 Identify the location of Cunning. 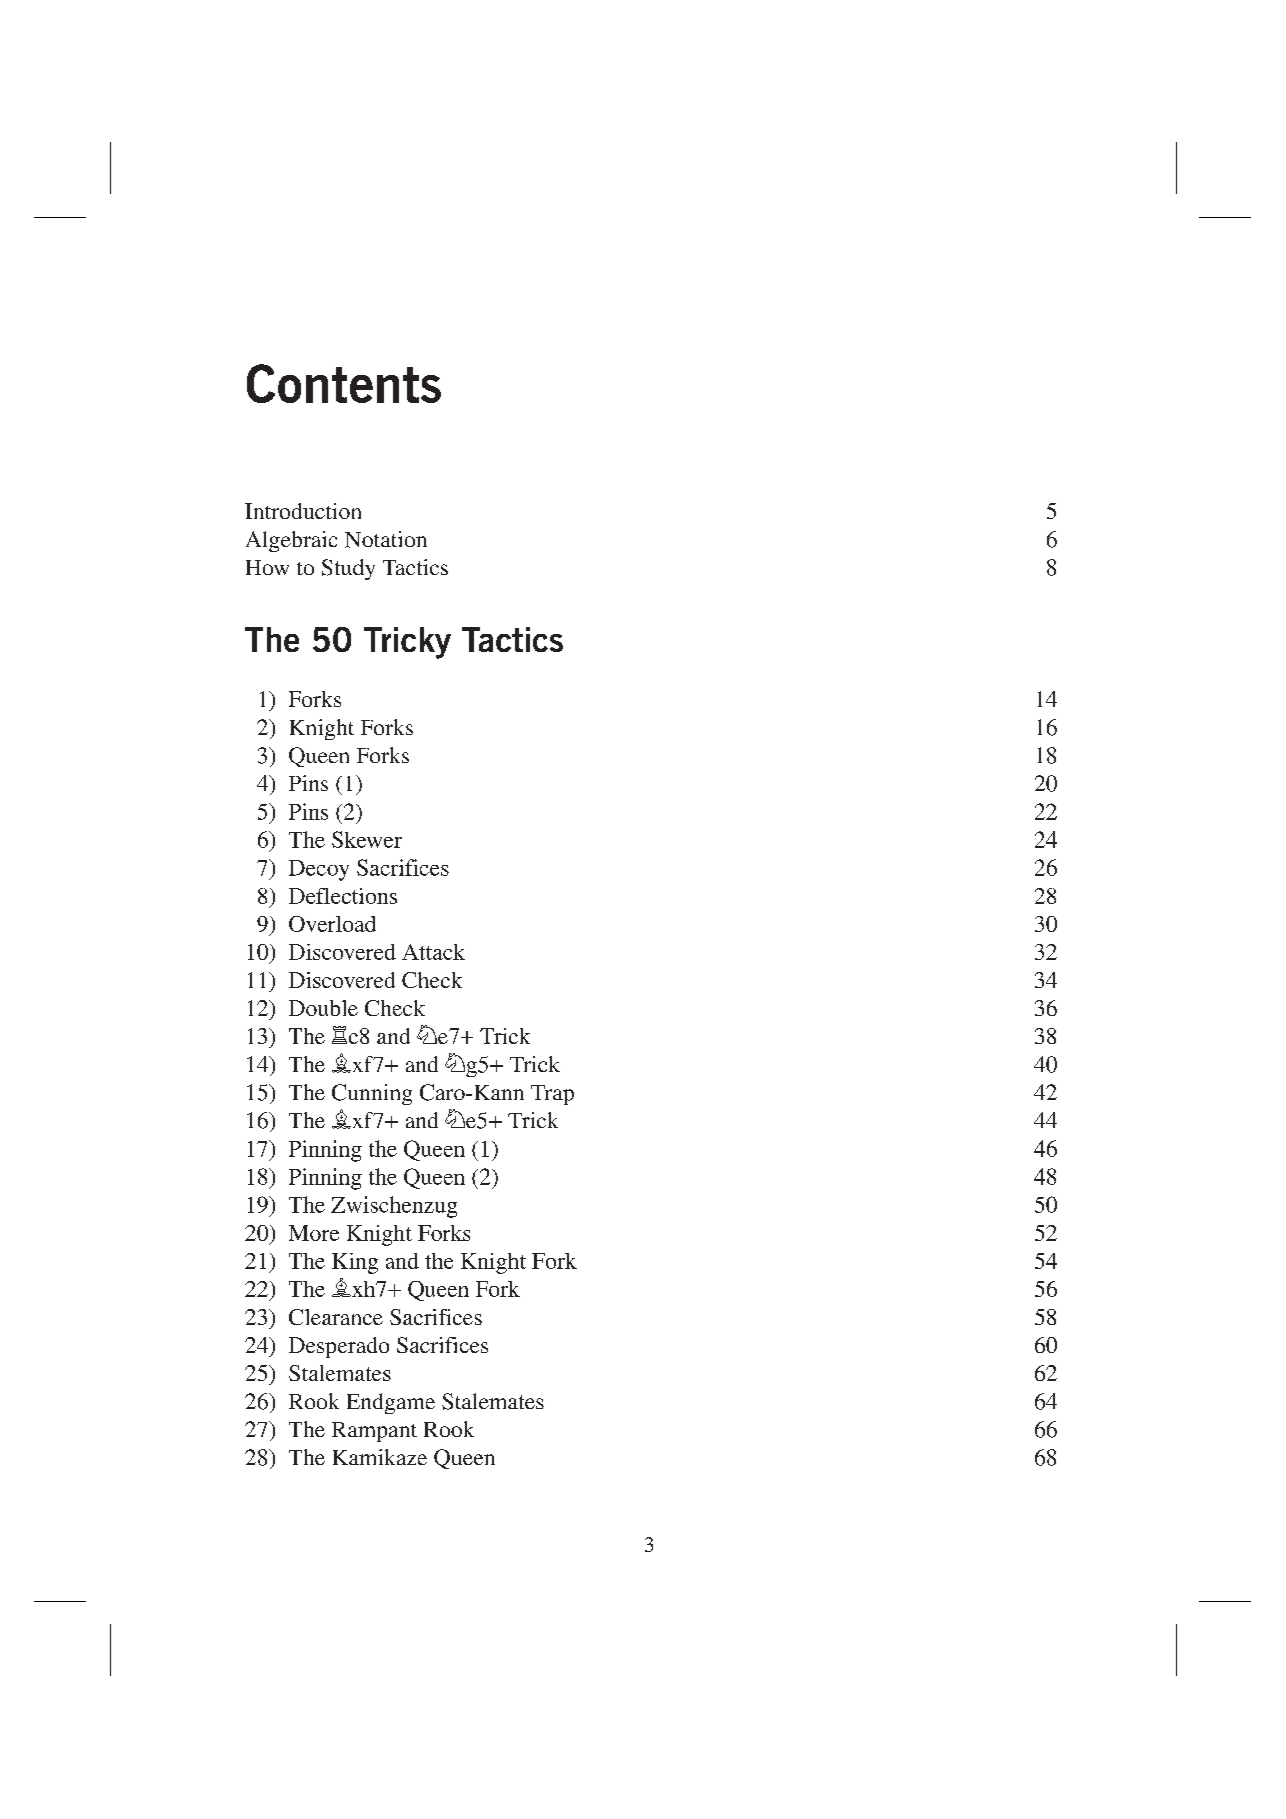
(372, 1094).
